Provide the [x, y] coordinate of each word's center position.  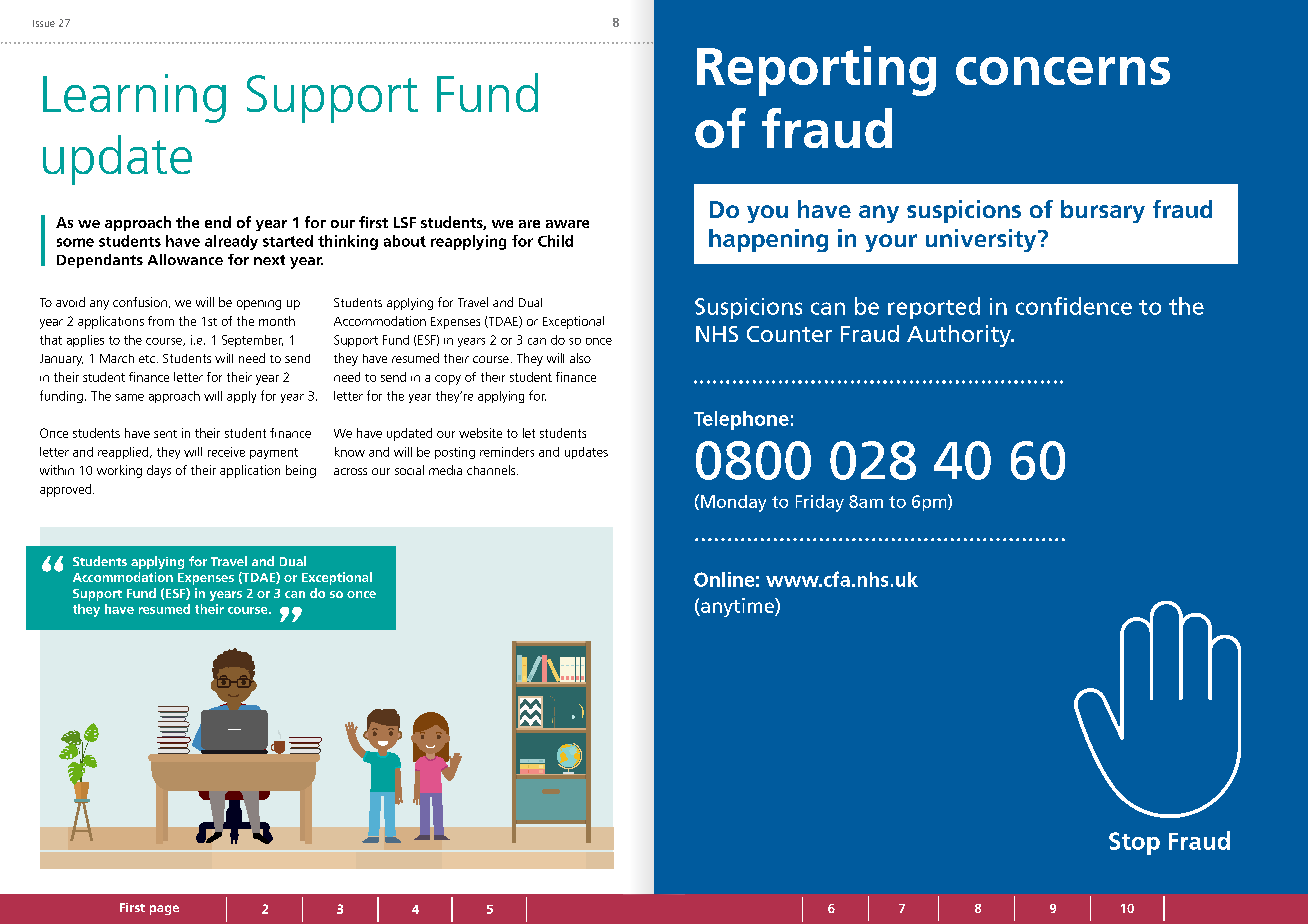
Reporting [816, 71]
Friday [820, 503]
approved [67, 490]
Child [555, 241]
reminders [507, 452]
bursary [1103, 211]
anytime [737, 607]
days [159, 471]
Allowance [185, 259]
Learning [134, 98]
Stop [1134, 843]
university [982, 240]
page [164, 910]
